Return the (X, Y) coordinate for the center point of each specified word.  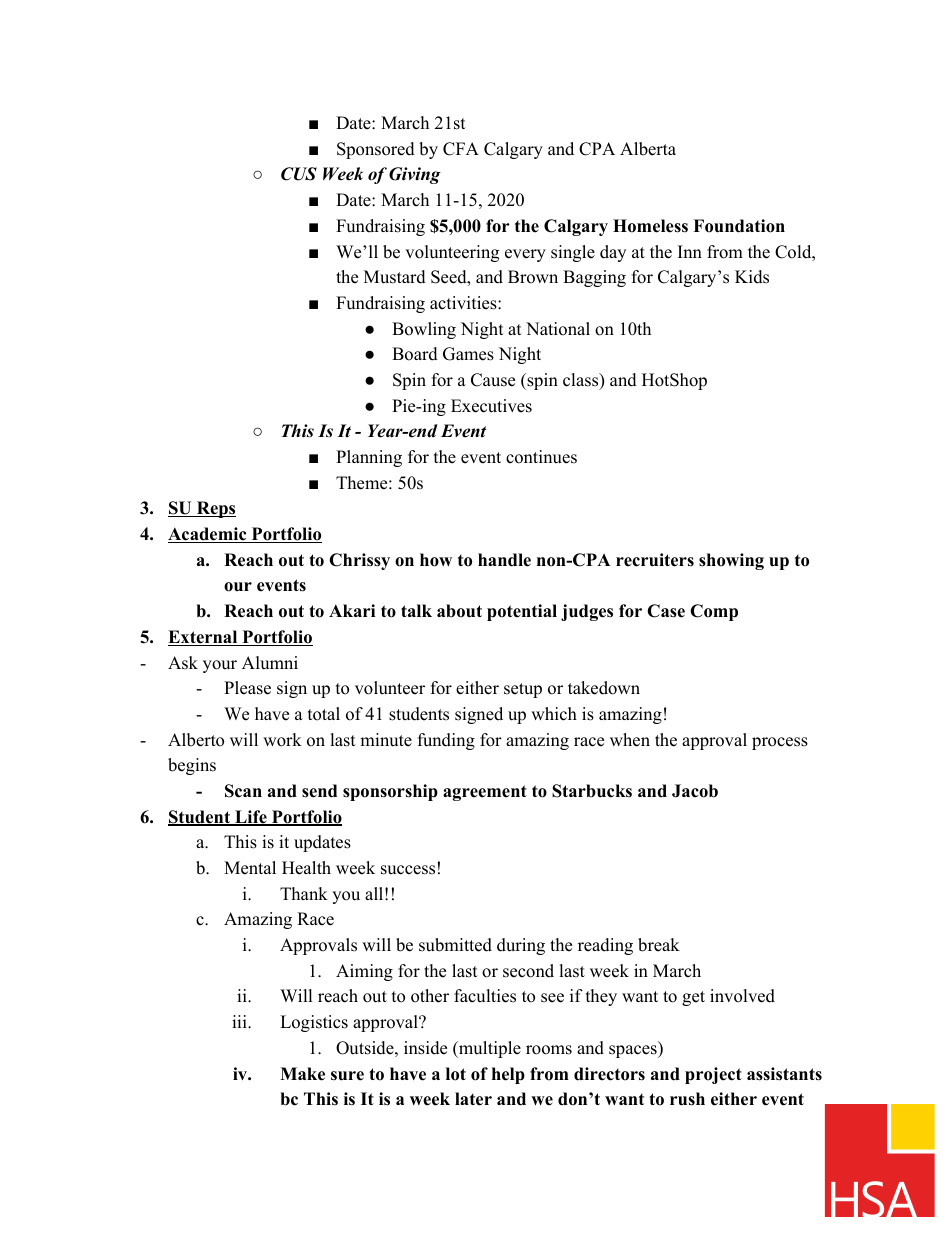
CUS (299, 174)
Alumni (270, 663)
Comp (714, 612)
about (459, 611)
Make (302, 1074)
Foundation (739, 226)
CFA (461, 149)
